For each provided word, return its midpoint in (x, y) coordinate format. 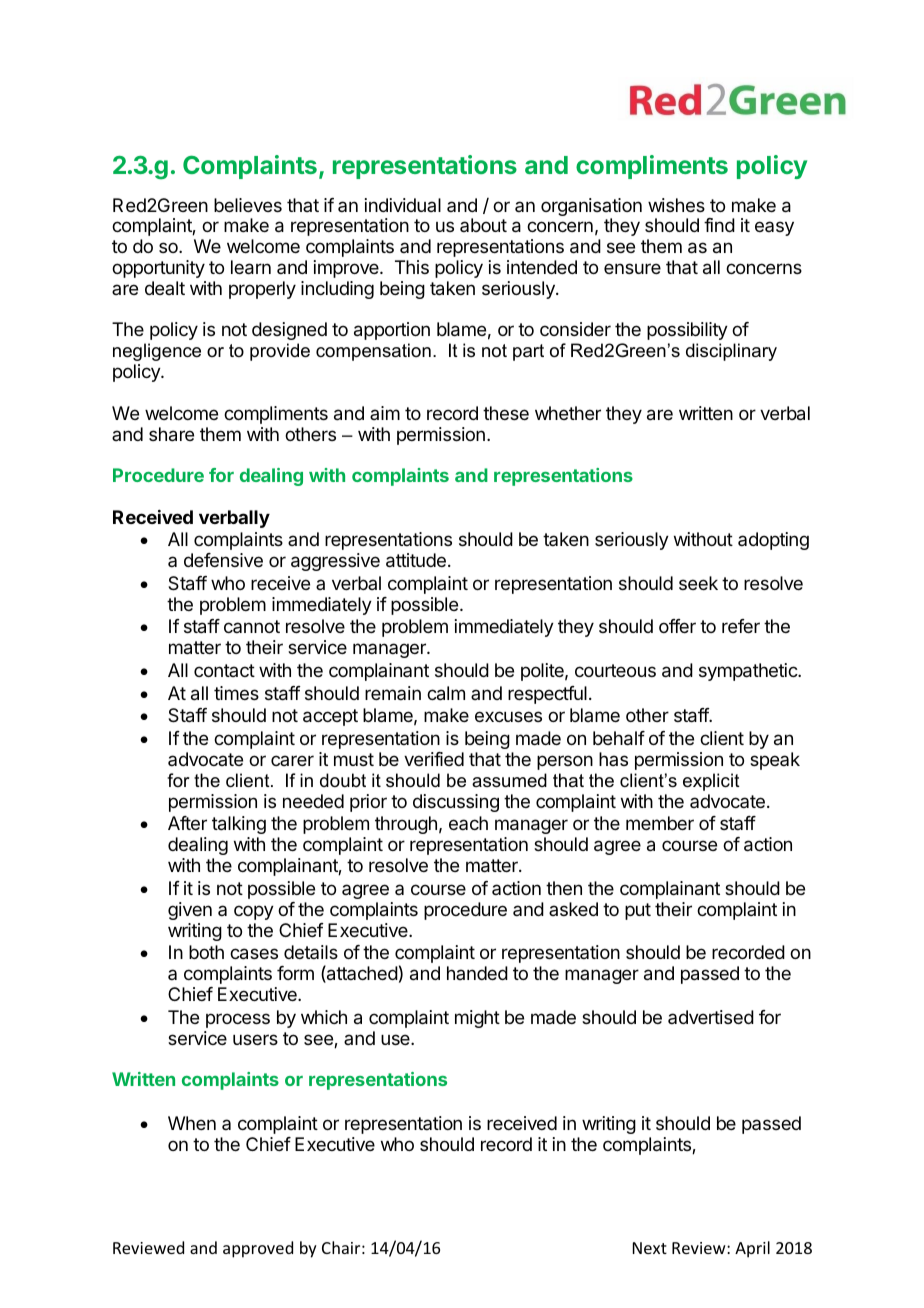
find (719, 225)
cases (254, 954)
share (171, 434)
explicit (711, 782)
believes (248, 205)
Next (650, 1248)
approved (258, 1249)
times (236, 693)
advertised (711, 1017)
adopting (773, 541)
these (506, 413)
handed (477, 973)
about (483, 225)
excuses (508, 716)
